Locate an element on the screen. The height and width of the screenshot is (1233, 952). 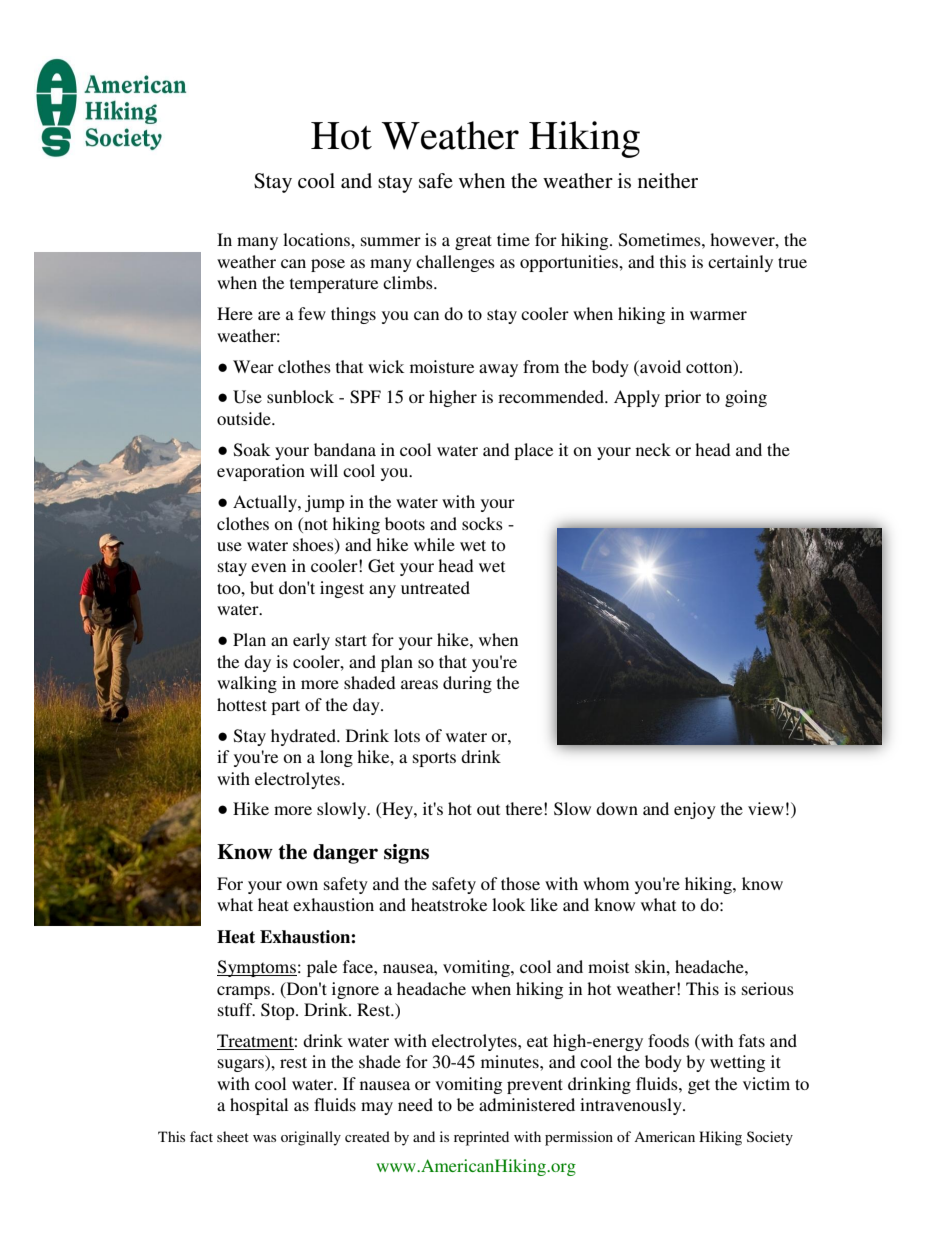
going is located at coordinates (746, 398).
